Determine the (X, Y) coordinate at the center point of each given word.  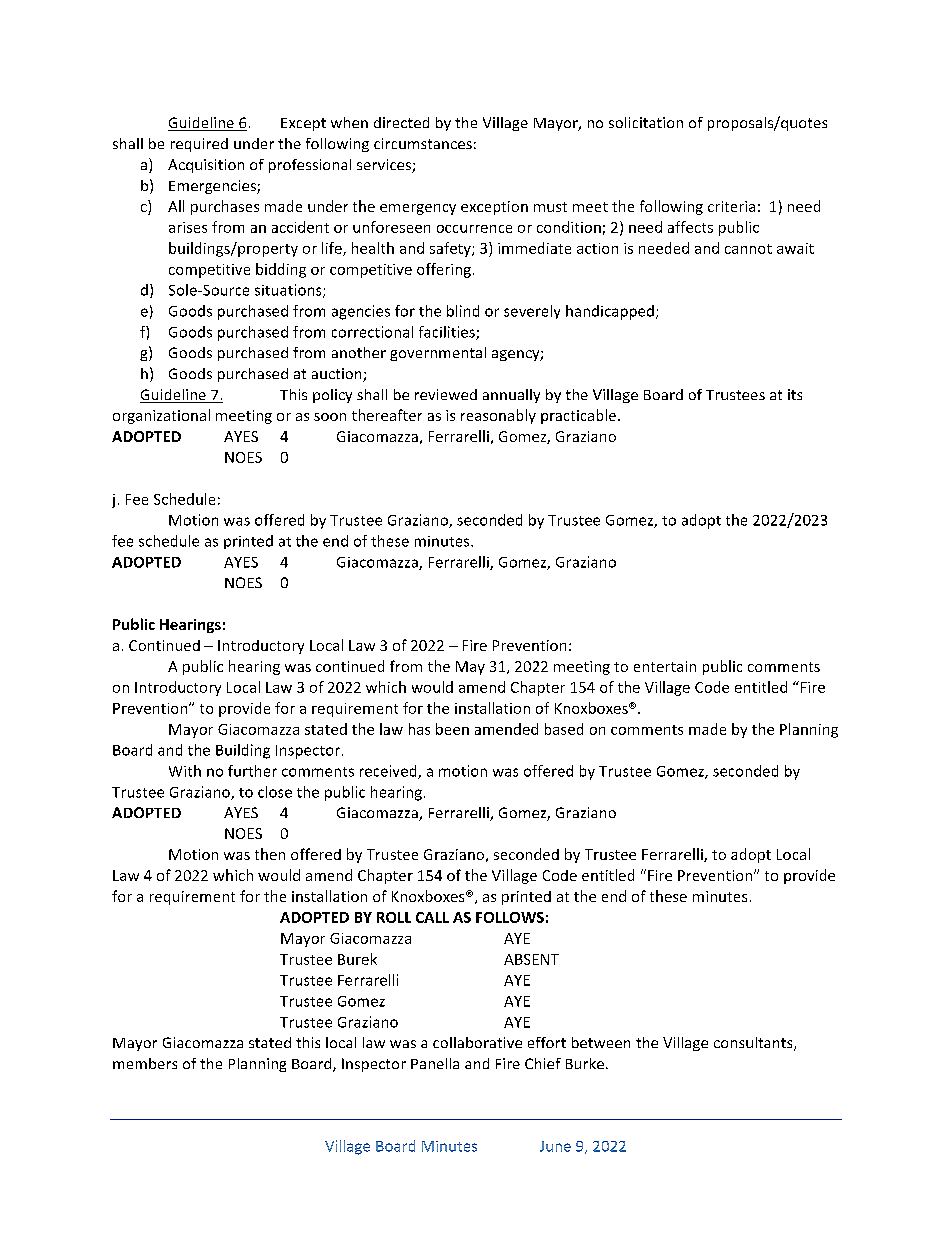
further (252, 771)
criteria (731, 206)
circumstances (423, 143)
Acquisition (206, 166)
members (145, 1063)
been (452, 729)
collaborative (477, 1042)
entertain (665, 666)
